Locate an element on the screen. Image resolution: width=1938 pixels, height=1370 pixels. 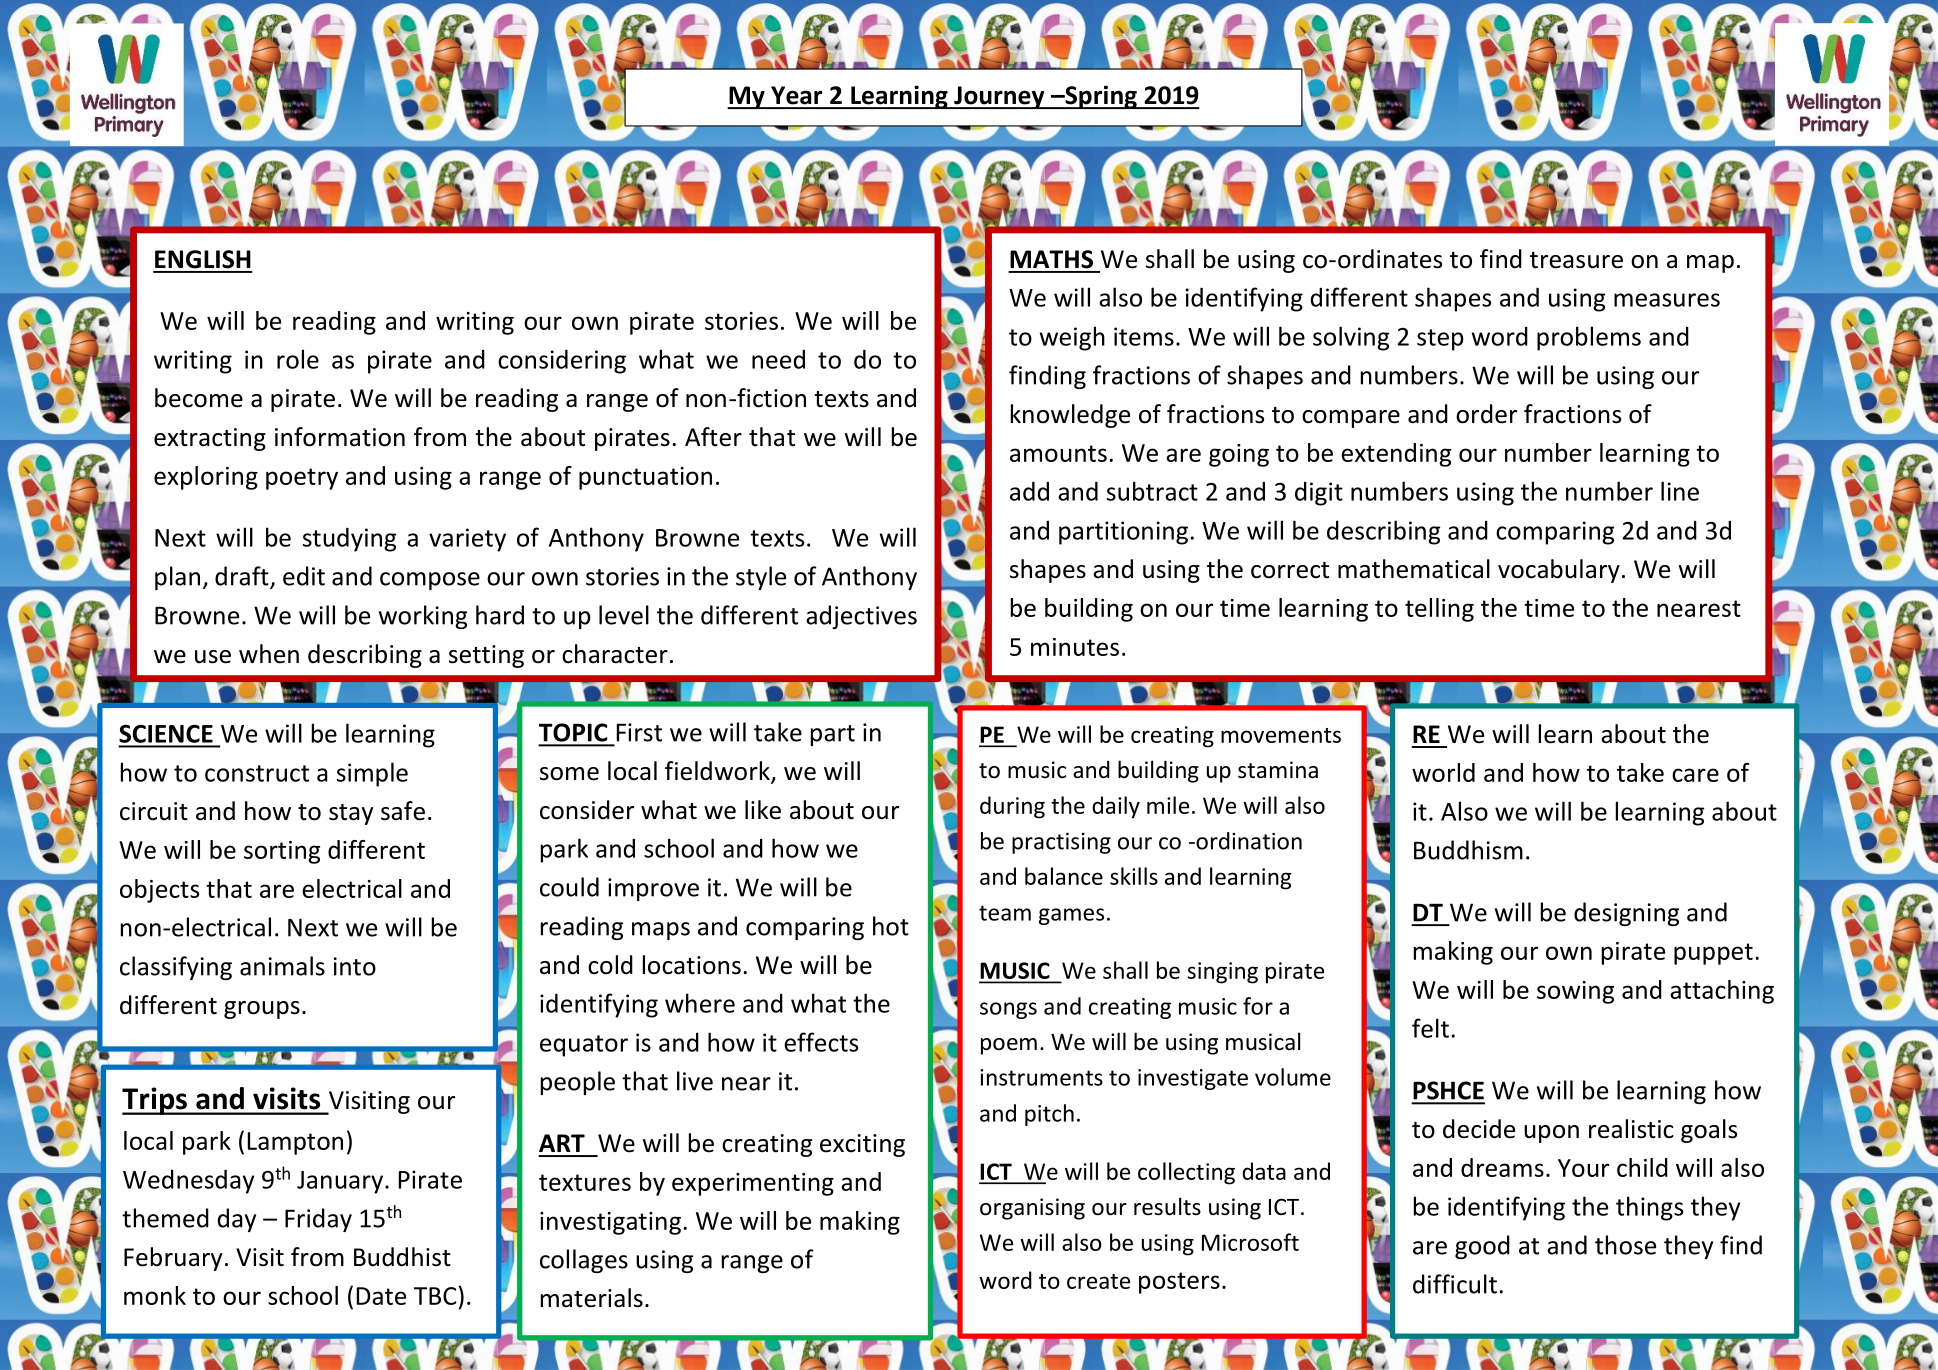
add is located at coordinates (1029, 491).
